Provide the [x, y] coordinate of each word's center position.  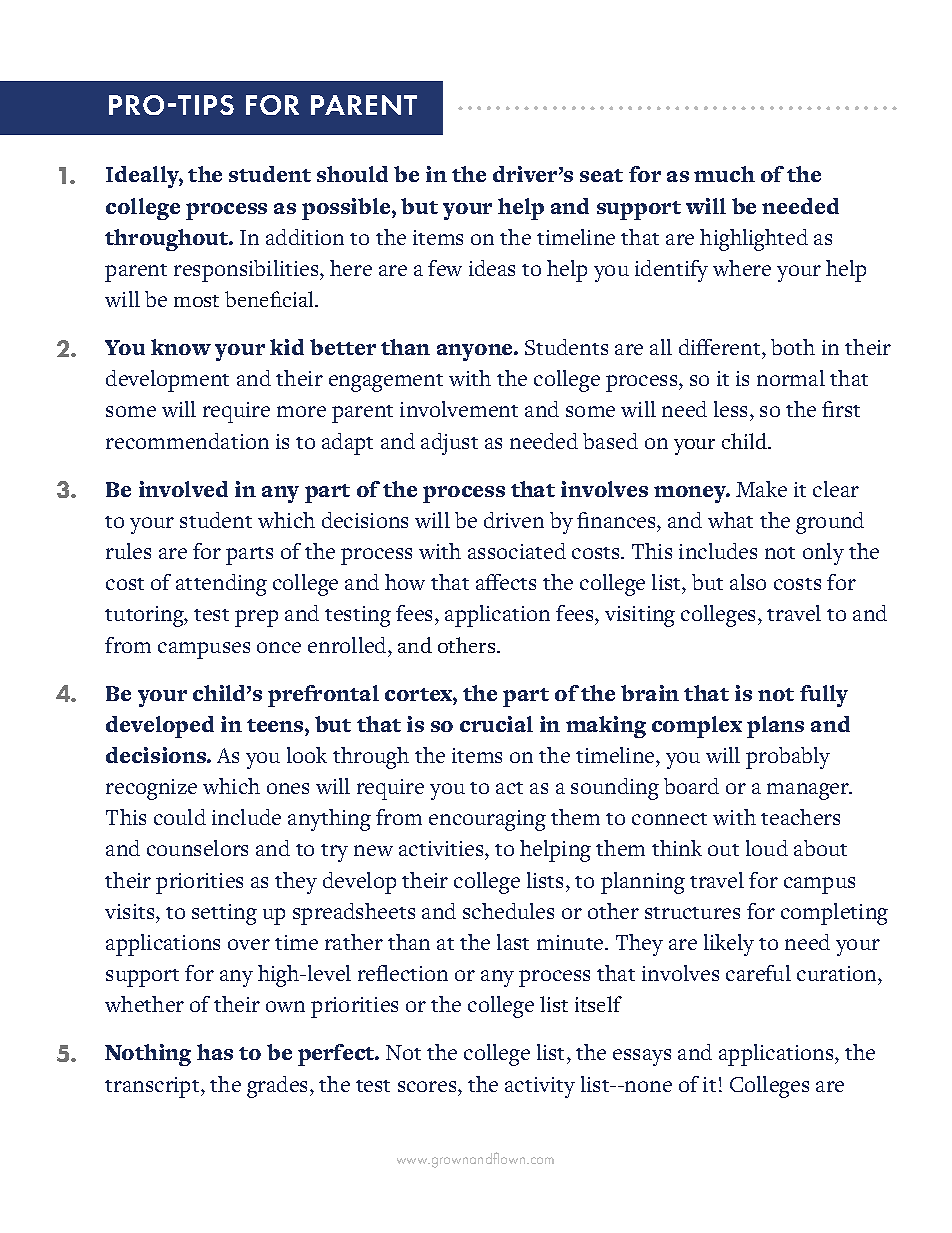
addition [305, 237]
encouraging [487, 820]
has [215, 1052]
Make [761, 489]
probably [788, 758]
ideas [492, 268]
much [724, 174]
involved [183, 489]
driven [514, 520]
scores [428, 1086]
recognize [151, 789]
